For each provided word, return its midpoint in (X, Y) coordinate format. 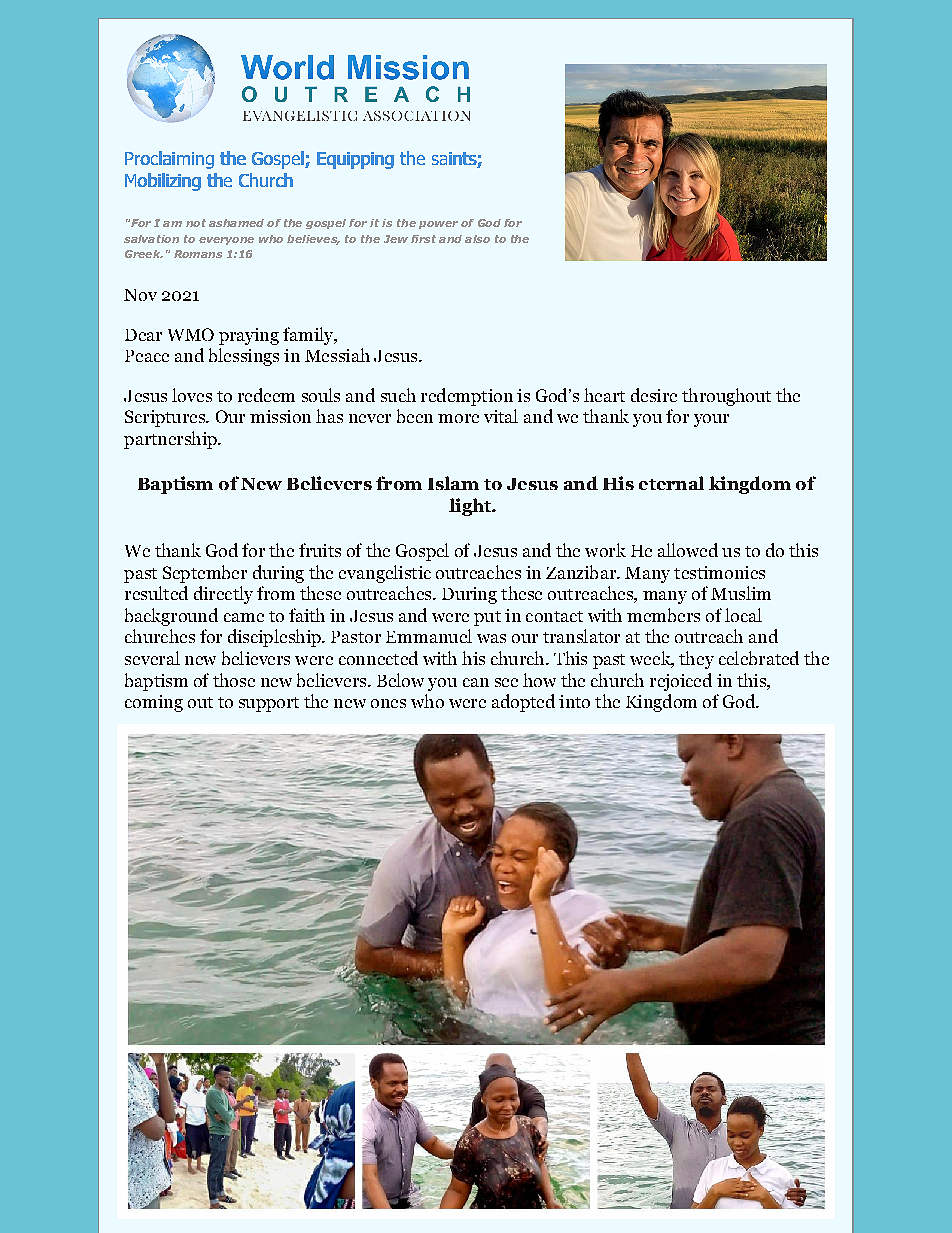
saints (455, 160)
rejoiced (681, 682)
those (234, 680)
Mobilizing (163, 182)
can (476, 682)
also (477, 239)
